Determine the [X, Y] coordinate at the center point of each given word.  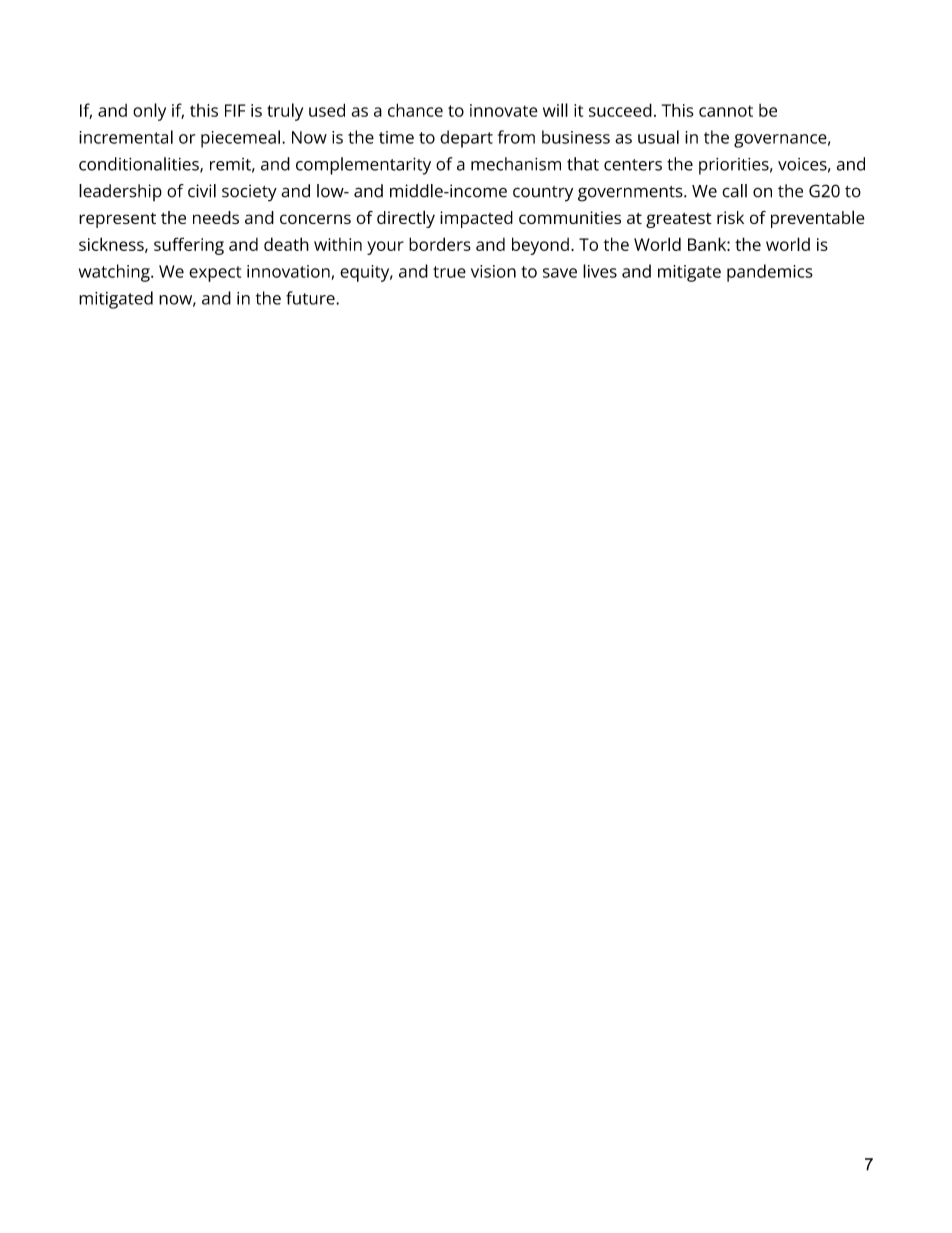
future [311, 298]
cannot [726, 111]
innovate [504, 110]
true [449, 272]
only [149, 112]
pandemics [770, 273]
